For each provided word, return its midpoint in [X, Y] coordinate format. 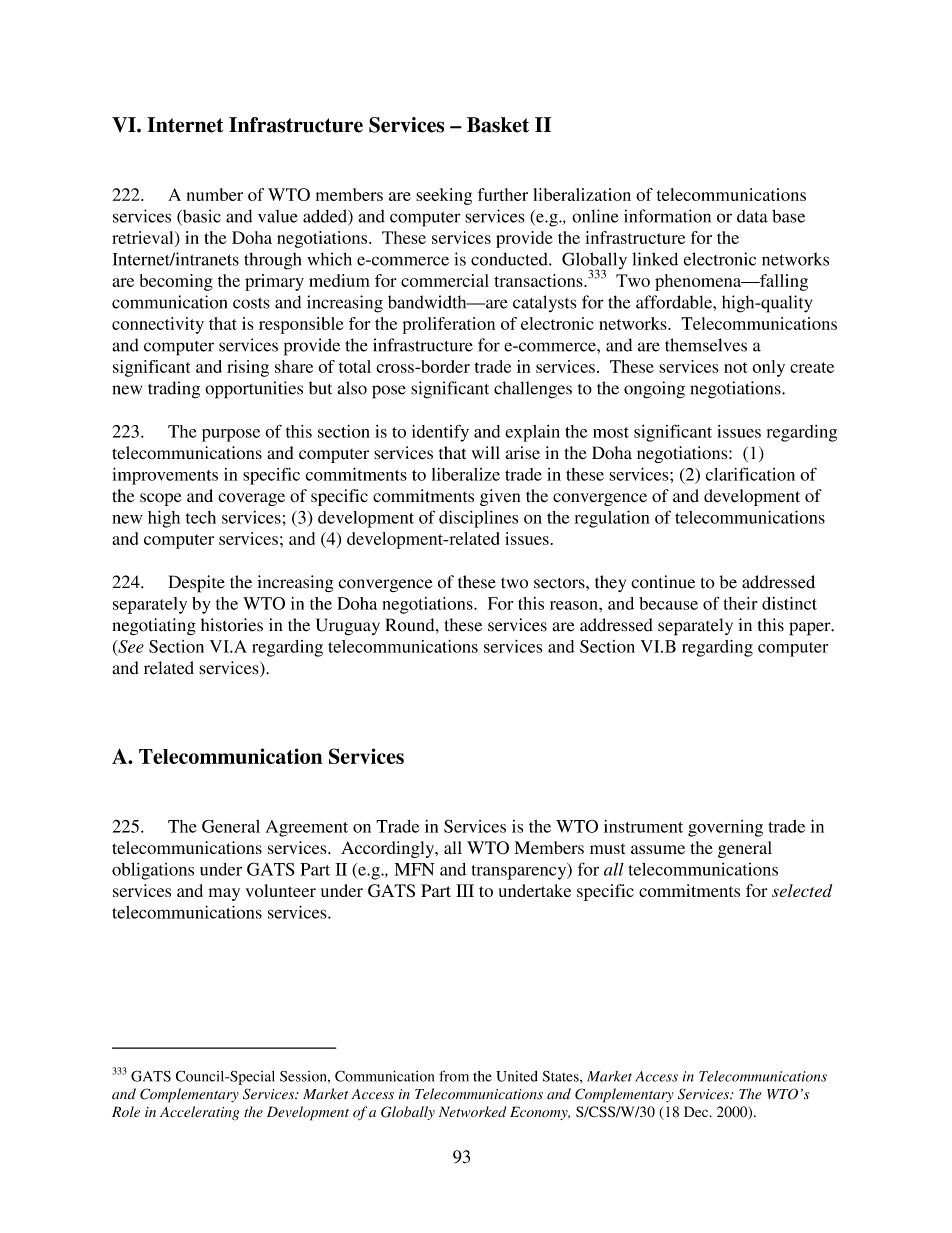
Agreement [306, 828]
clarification [750, 474]
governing [725, 828]
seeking [444, 196]
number [215, 194]
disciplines [478, 519]
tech [201, 517]
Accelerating [199, 1113]
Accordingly [389, 849]
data [752, 216]
